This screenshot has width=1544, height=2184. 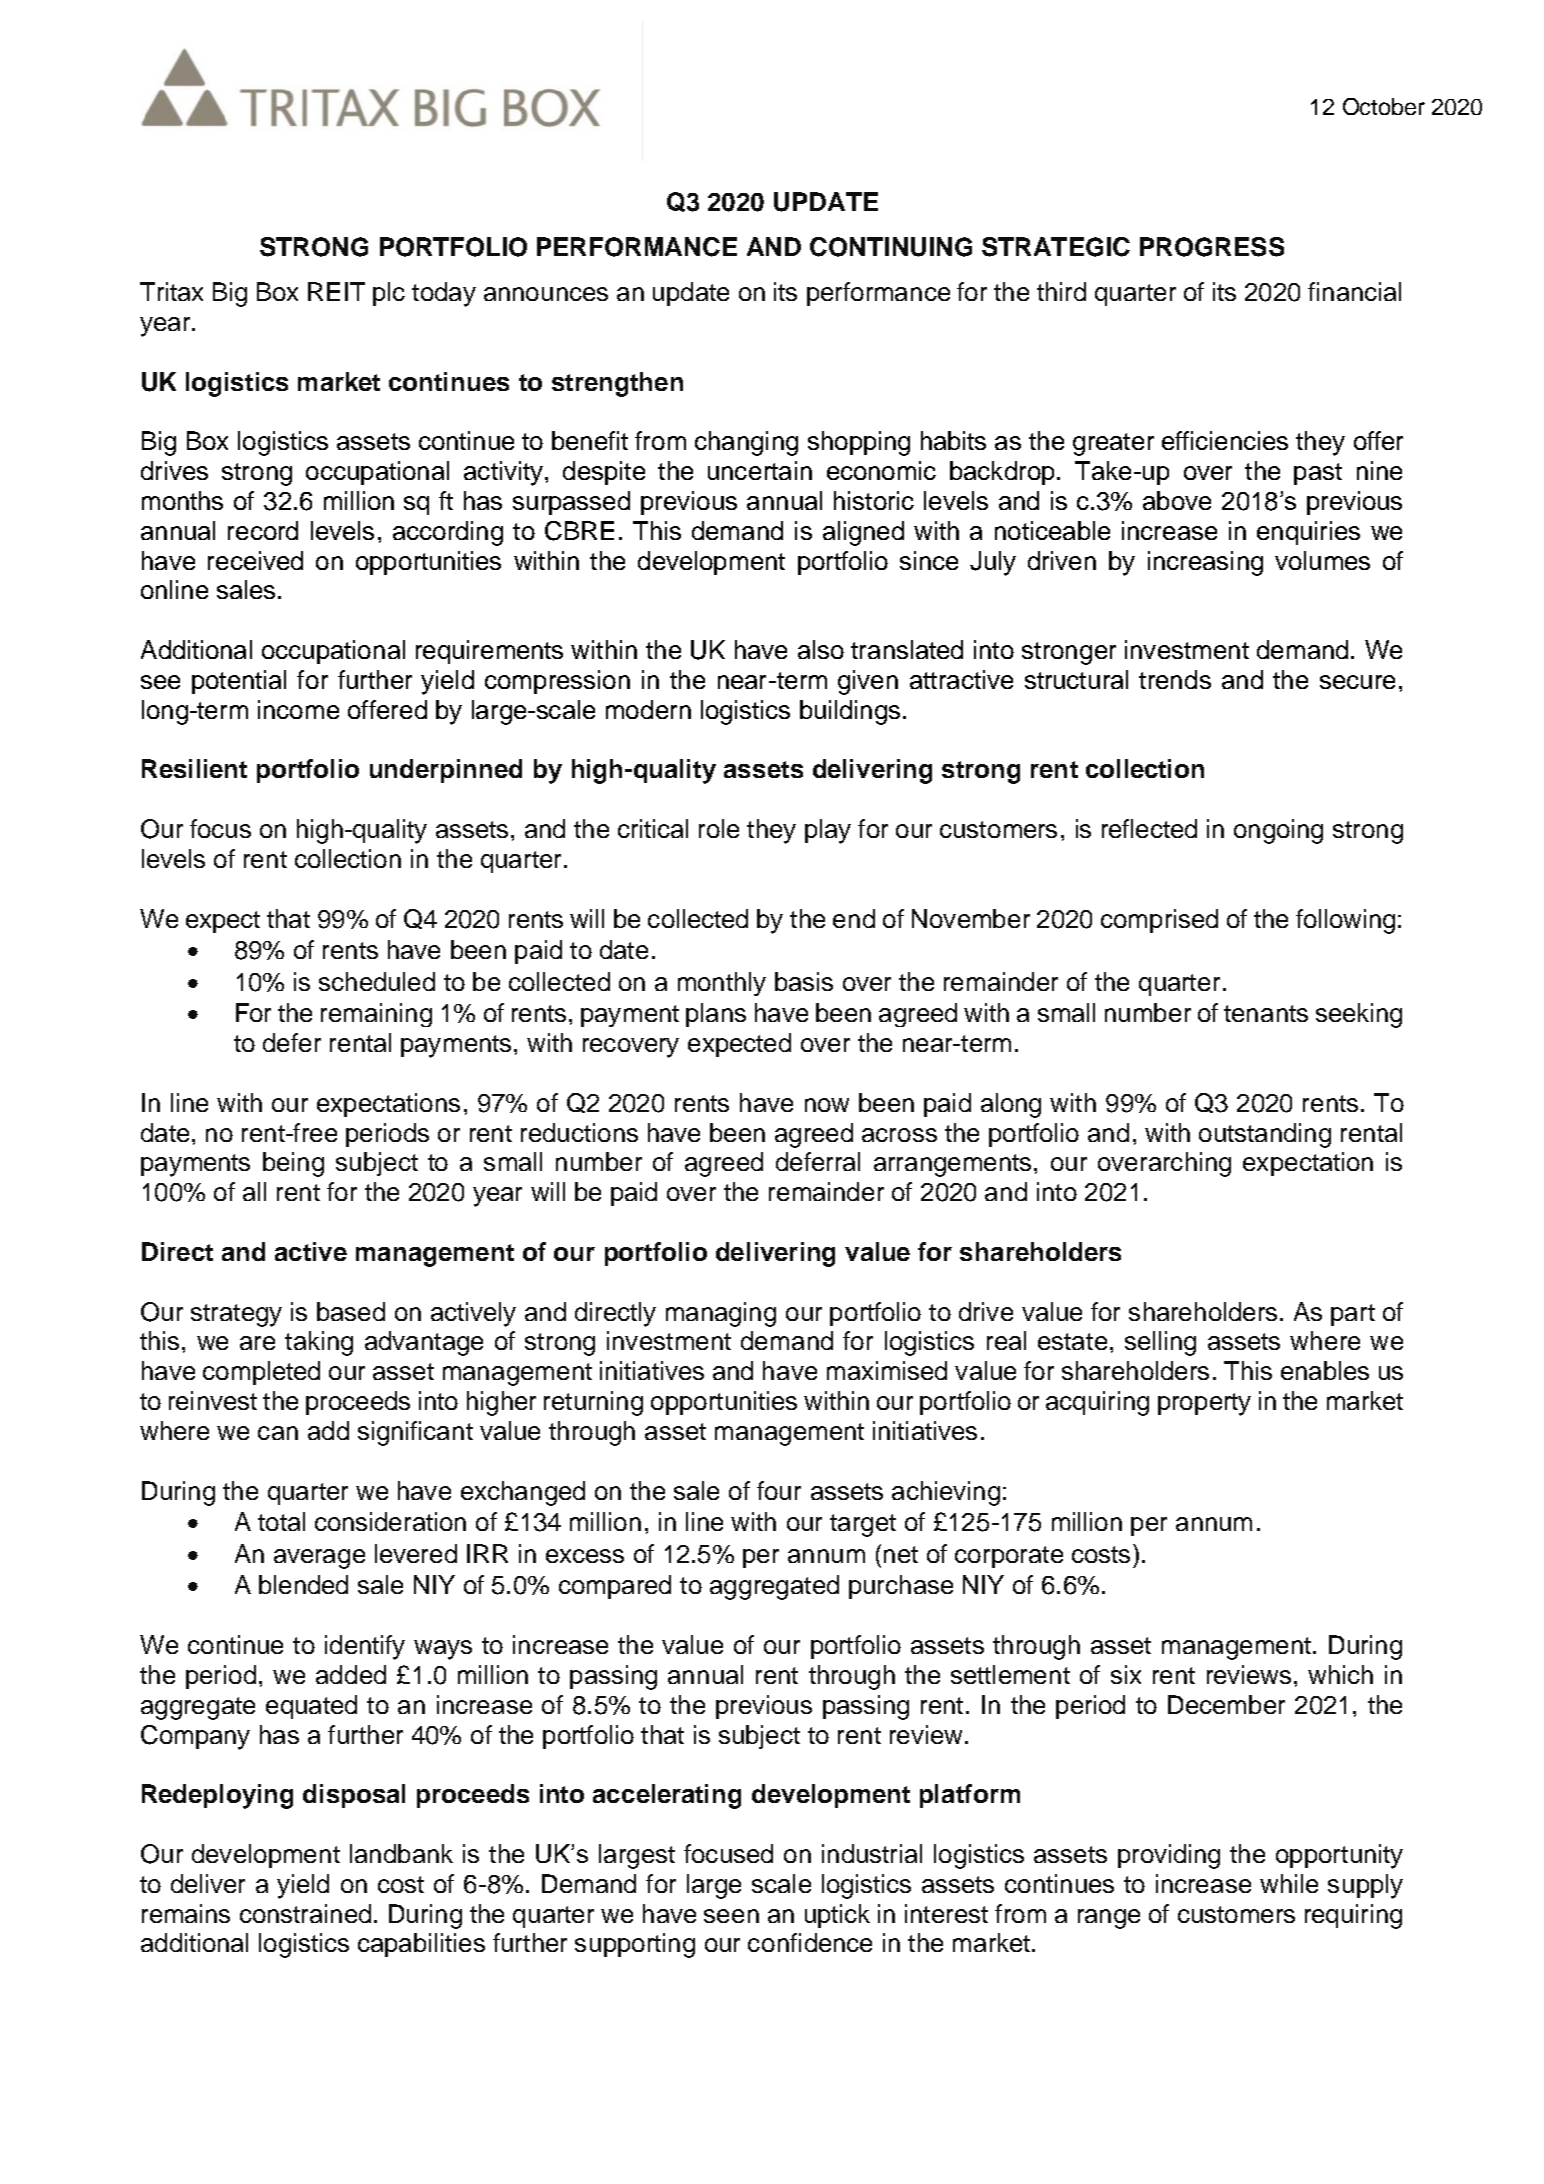 What do you see at coordinates (336, 291) in the screenshot?
I see `REIT` at bounding box center [336, 291].
